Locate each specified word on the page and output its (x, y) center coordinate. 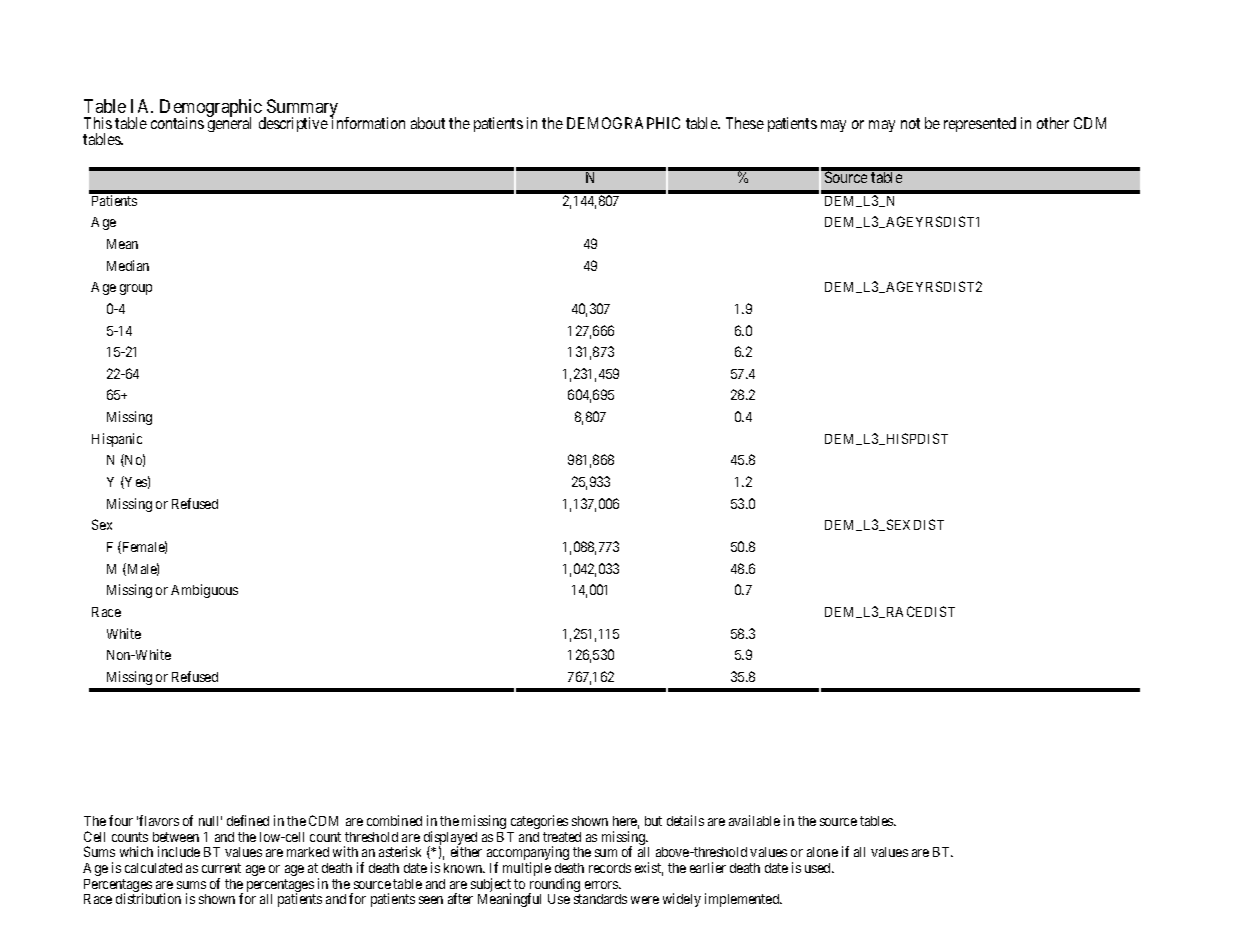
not (910, 123)
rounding (554, 886)
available (754, 820)
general (229, 124)
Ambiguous (204, 591)
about (428, 123)
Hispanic (117, 440)
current (221, 868)
